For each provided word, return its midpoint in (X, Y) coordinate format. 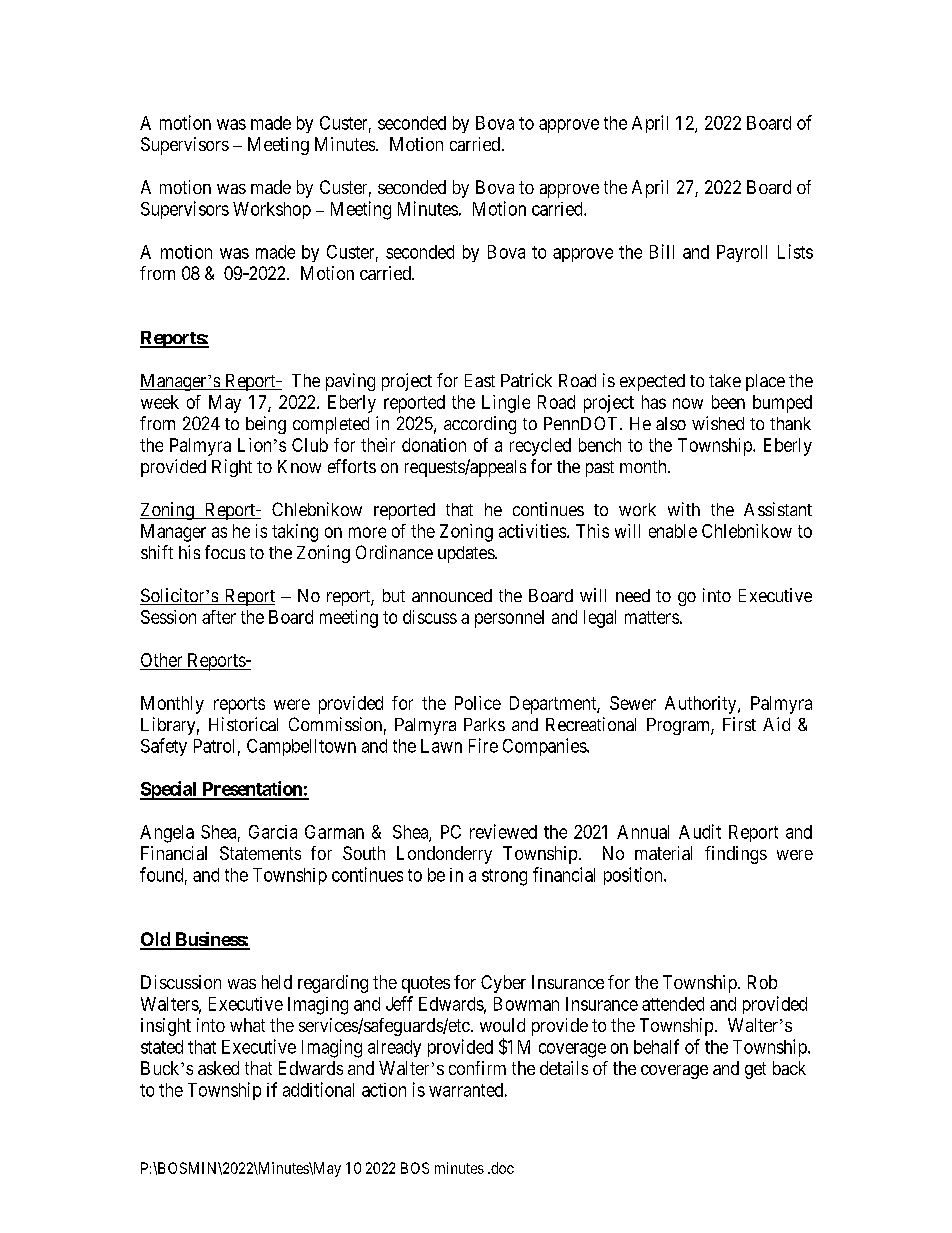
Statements (260, 853)
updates (467, 554)
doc (501, 1168)
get (755, 1070)
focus (225, 552)
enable (673, 531)
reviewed (503, 831)
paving (350, 382)
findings (736, 855)
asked (218, 1068)
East (480, 380)
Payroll (742, 253)
